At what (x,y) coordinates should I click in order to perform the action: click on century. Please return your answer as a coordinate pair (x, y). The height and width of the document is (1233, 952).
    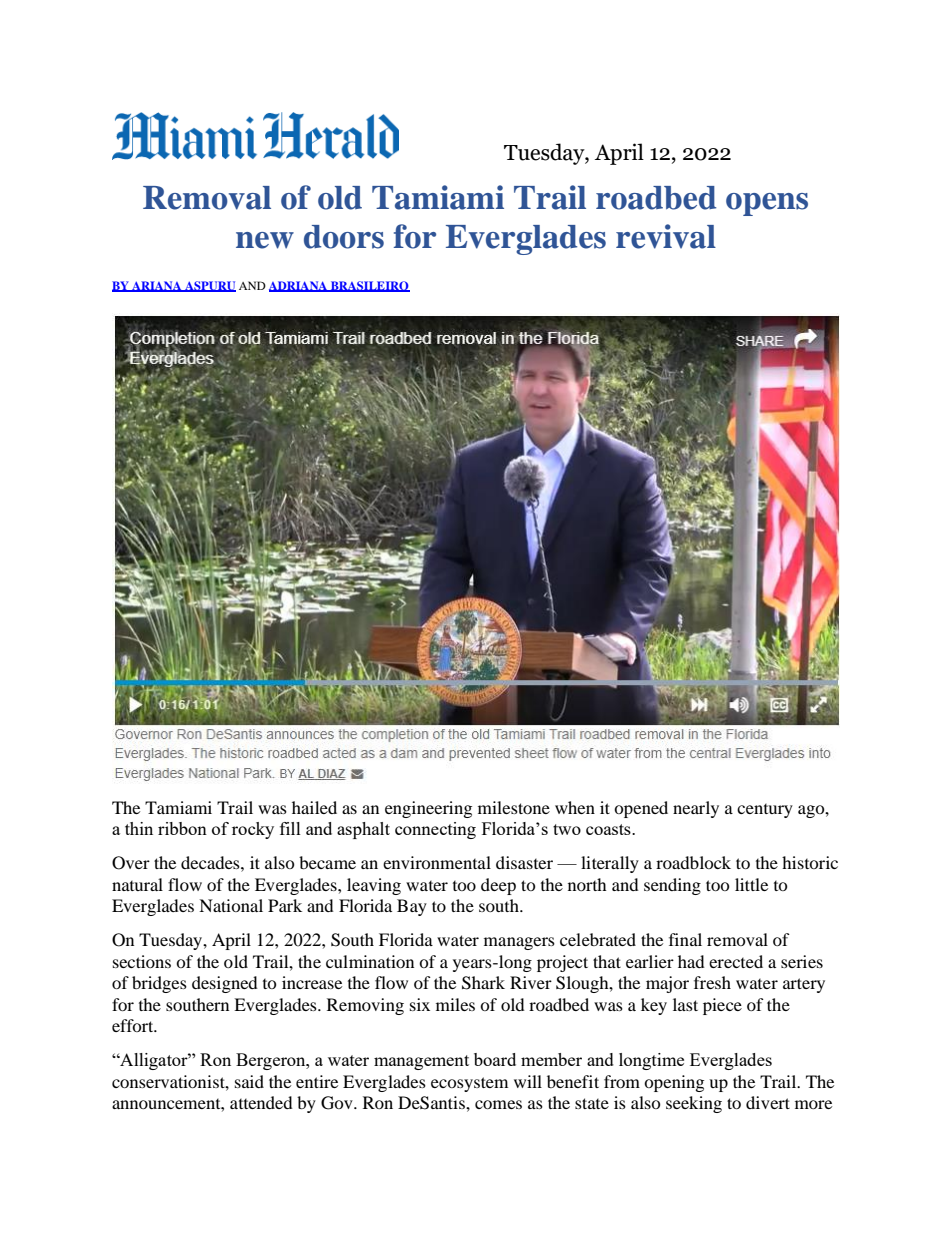
    Looking at the image, I should click on (765, 811).
